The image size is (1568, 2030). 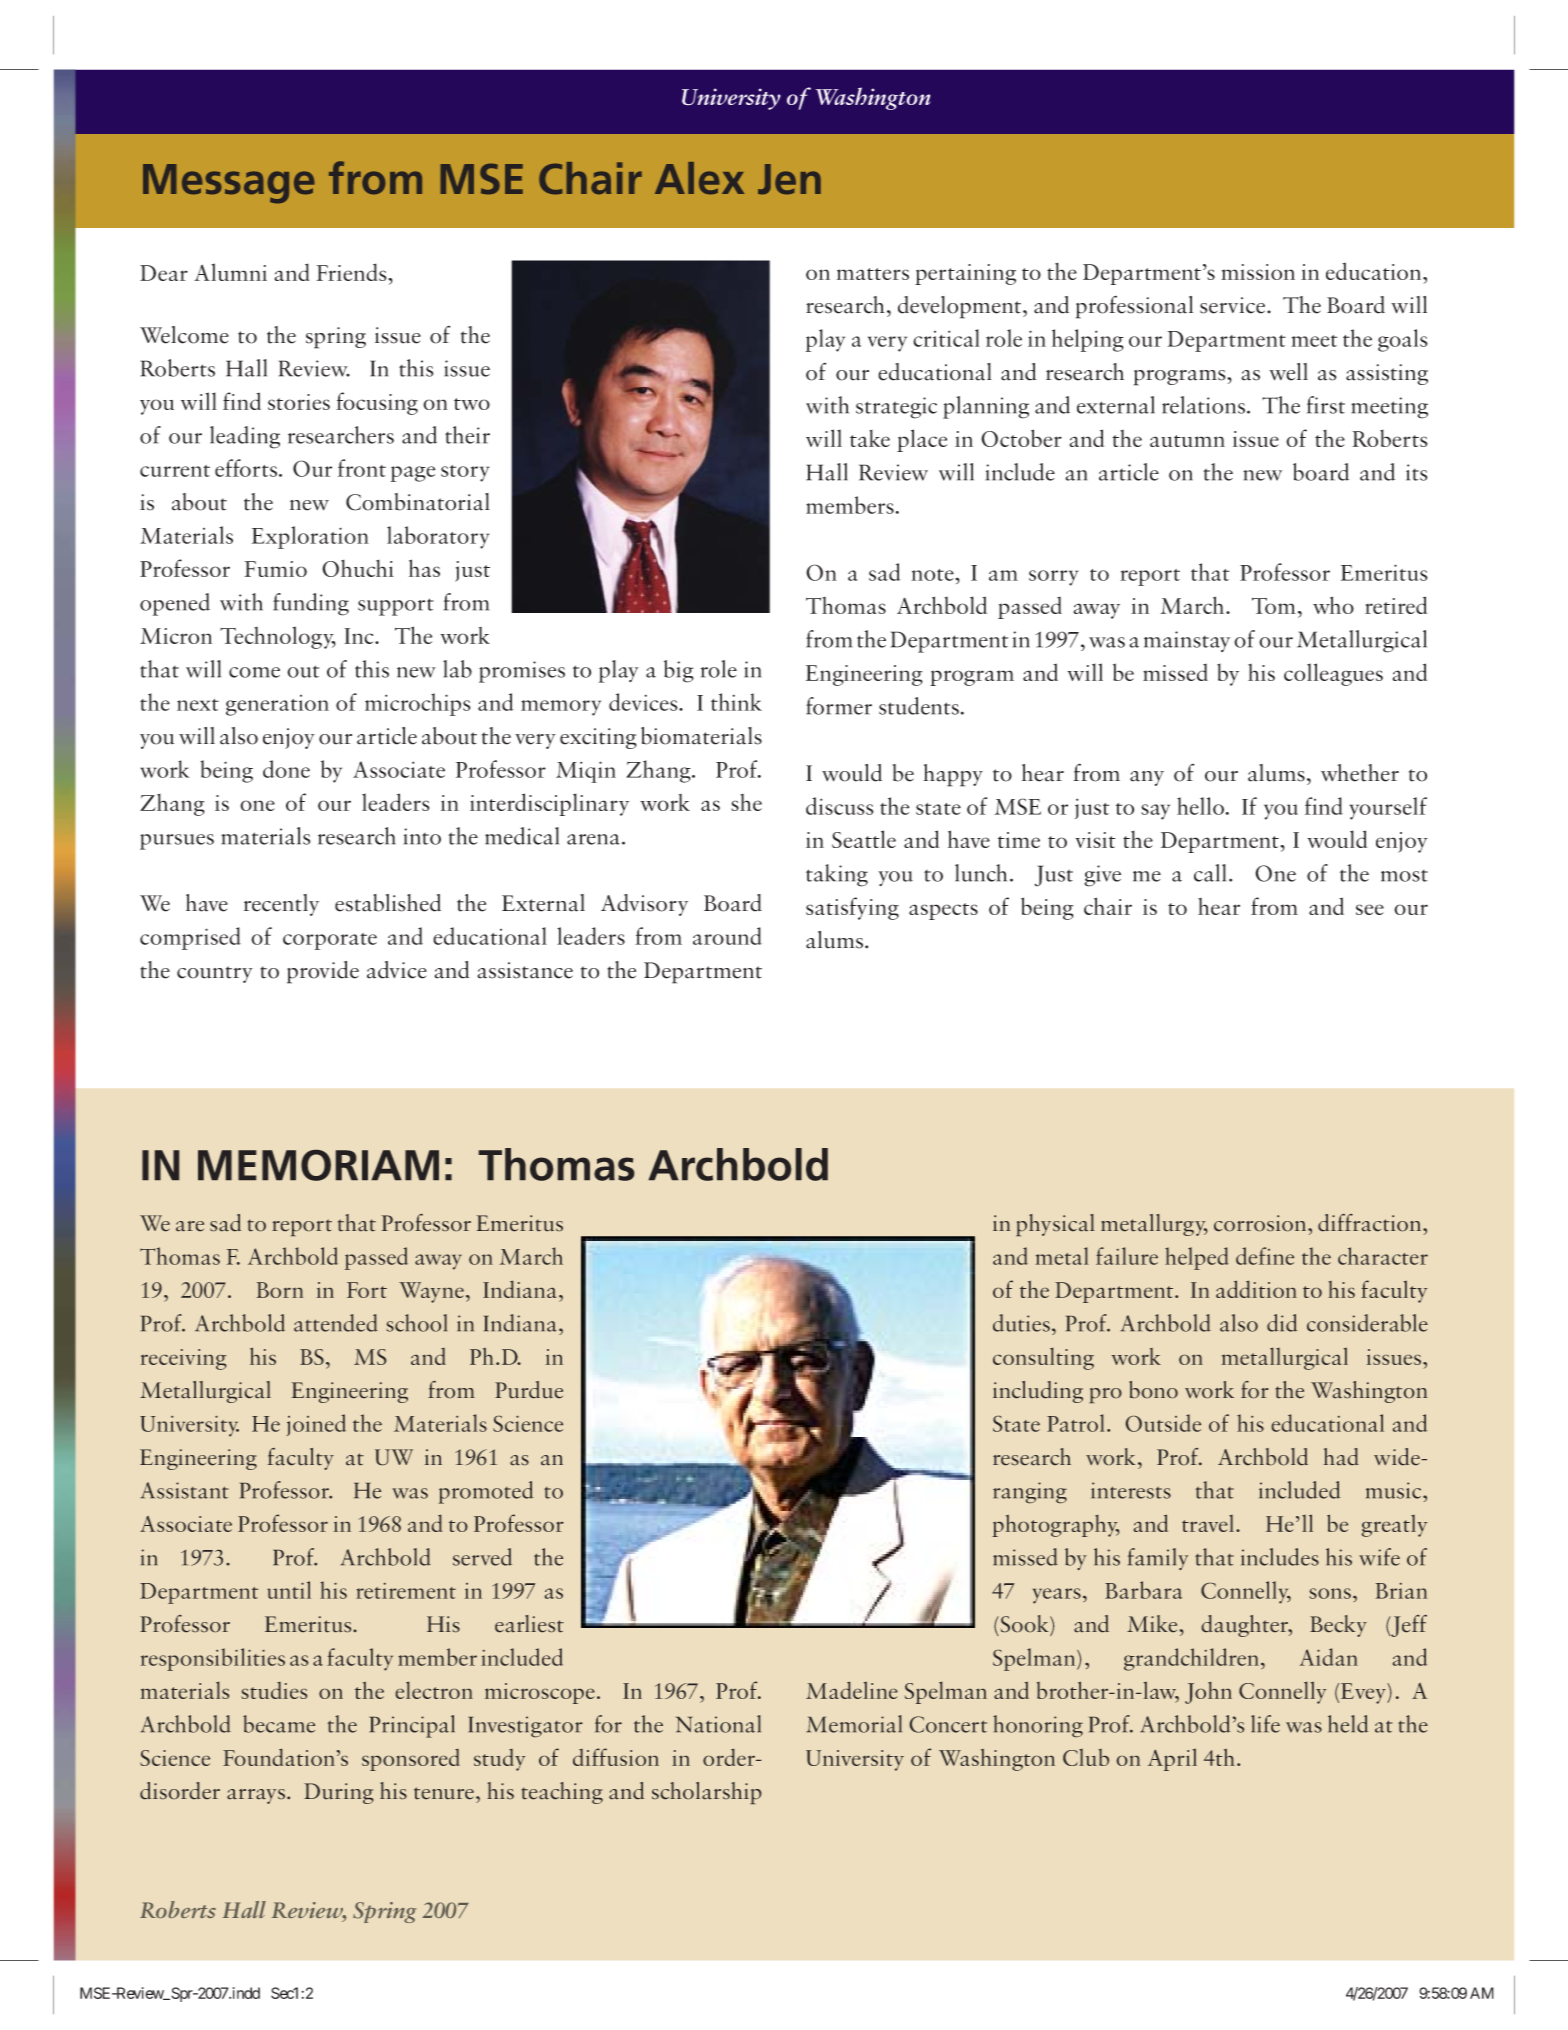 I want to click on Memorial, so click(x=854, y=1724).
